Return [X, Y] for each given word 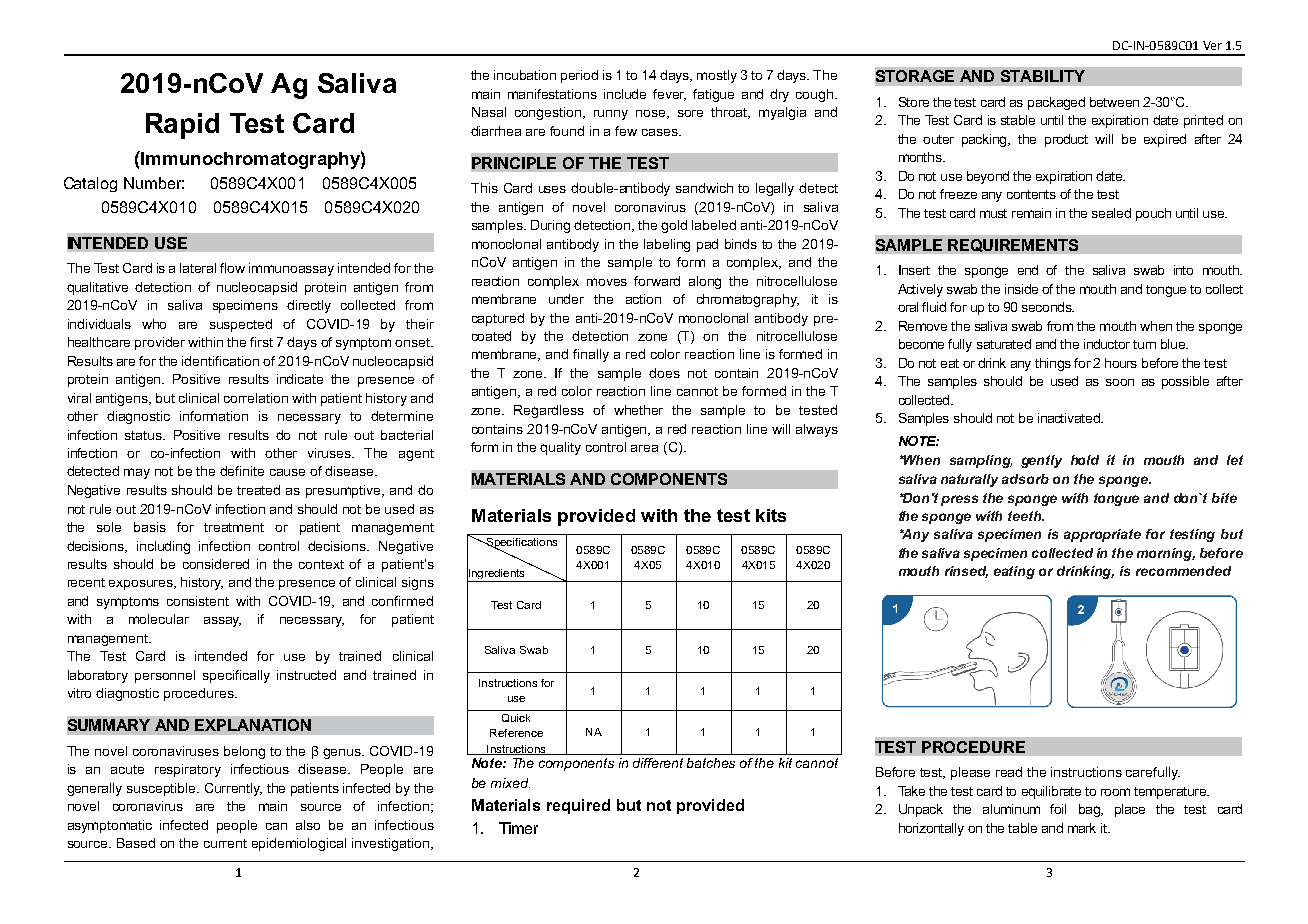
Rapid [182, 126]
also [308, 825]
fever [669, 95]
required [578, 806]
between [1114, 102]
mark [1082, 828]
